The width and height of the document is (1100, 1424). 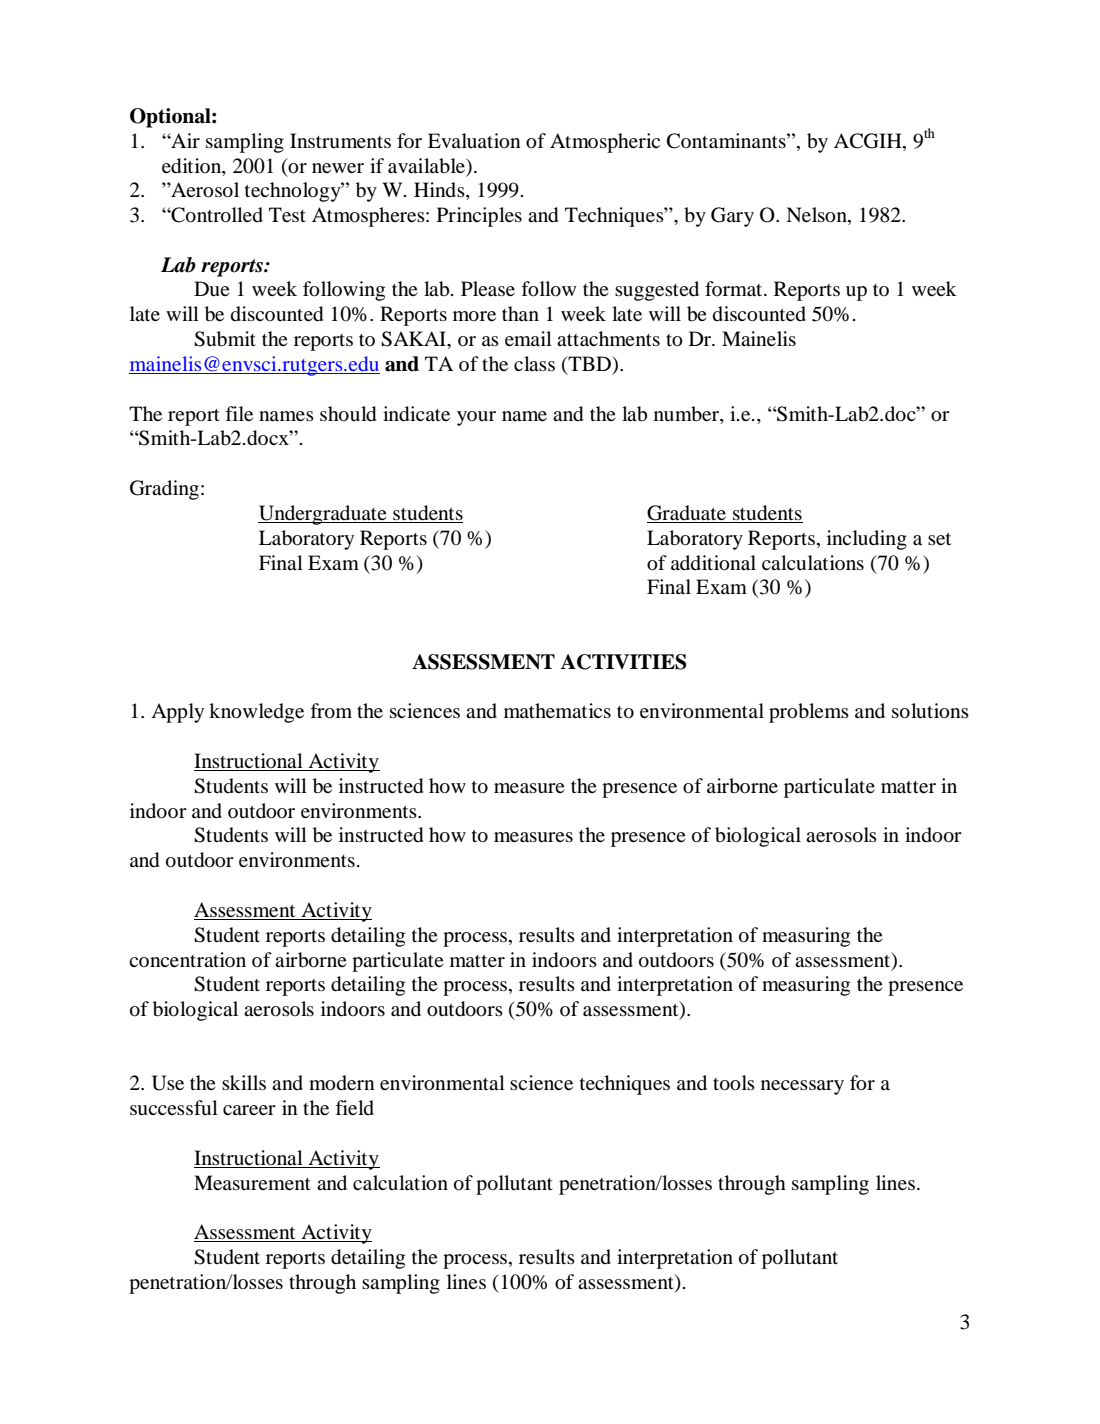 I want to click on Atmospheric, so click(x=605, y=143).
